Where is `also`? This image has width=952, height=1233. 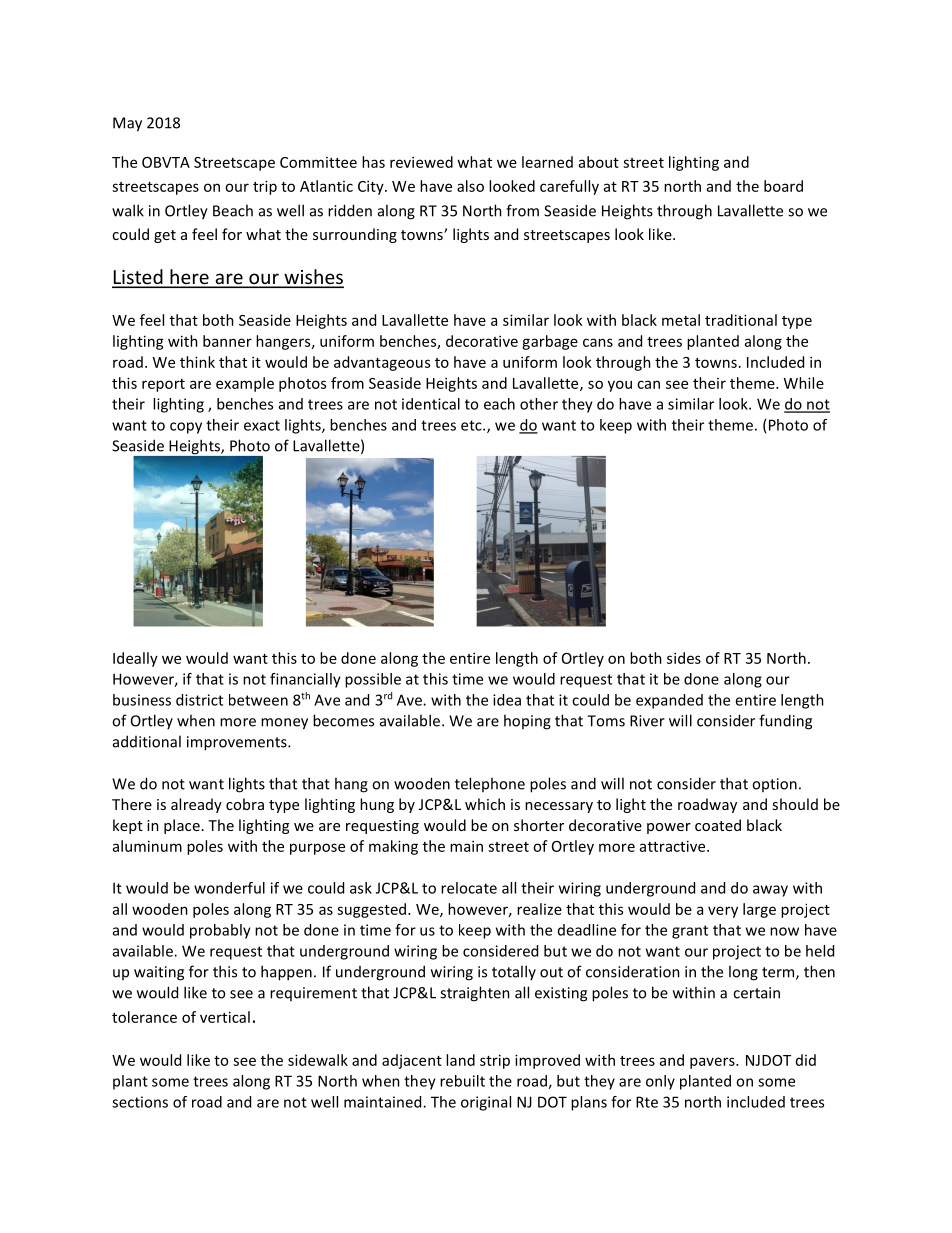 also is located at coordinates (470, 186).
